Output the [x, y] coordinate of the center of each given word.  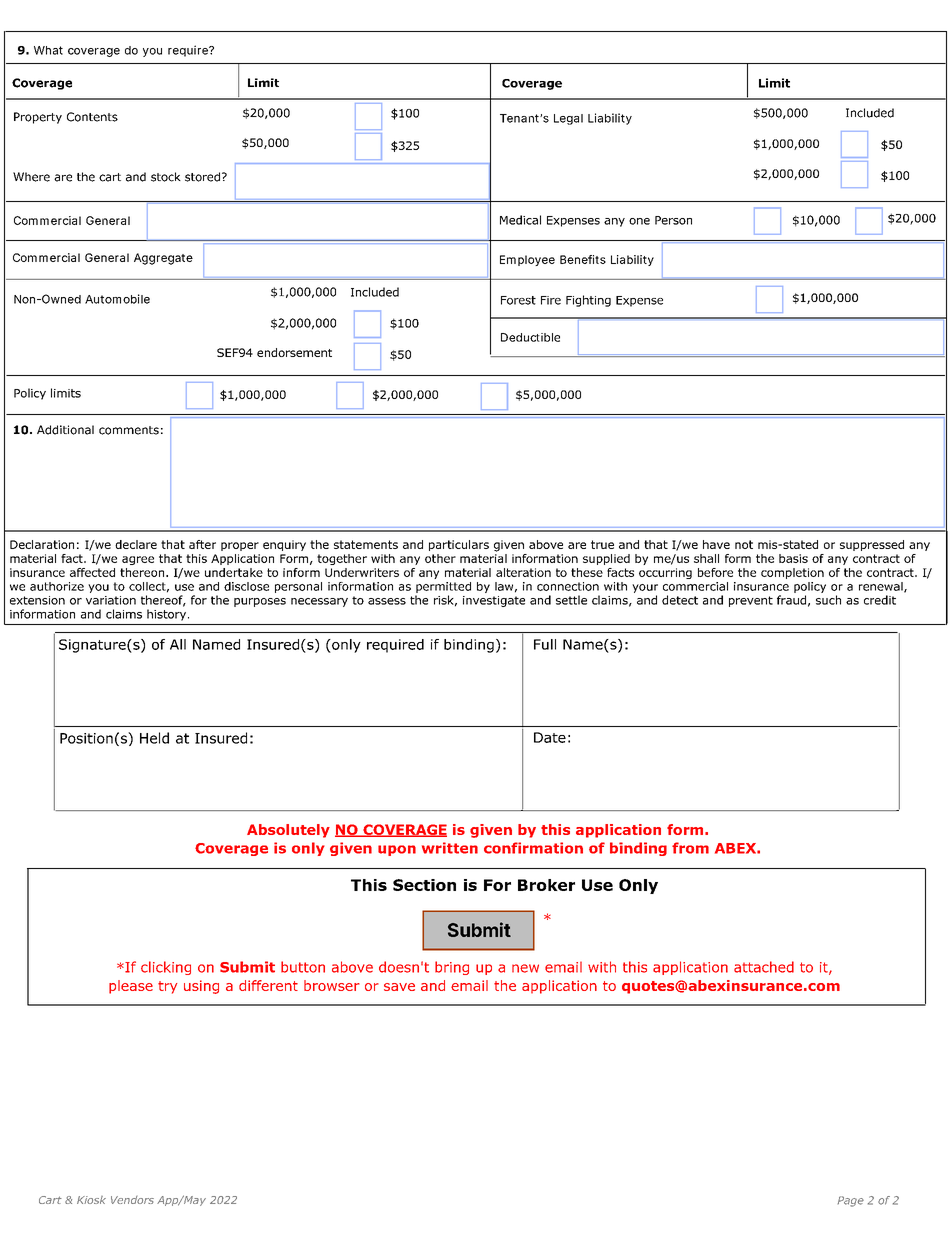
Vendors [132, 1200]
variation [111, 600]
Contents [92, 117]
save [399, 987]
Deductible [530, 337]
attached [764, 967]
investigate [494, 601]
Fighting [588, 301]
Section [424, 885]
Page [851, 1201]
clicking [166, 968]
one [639, 221]
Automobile [117, 299]
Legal [568, 119]
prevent [751, 601]
